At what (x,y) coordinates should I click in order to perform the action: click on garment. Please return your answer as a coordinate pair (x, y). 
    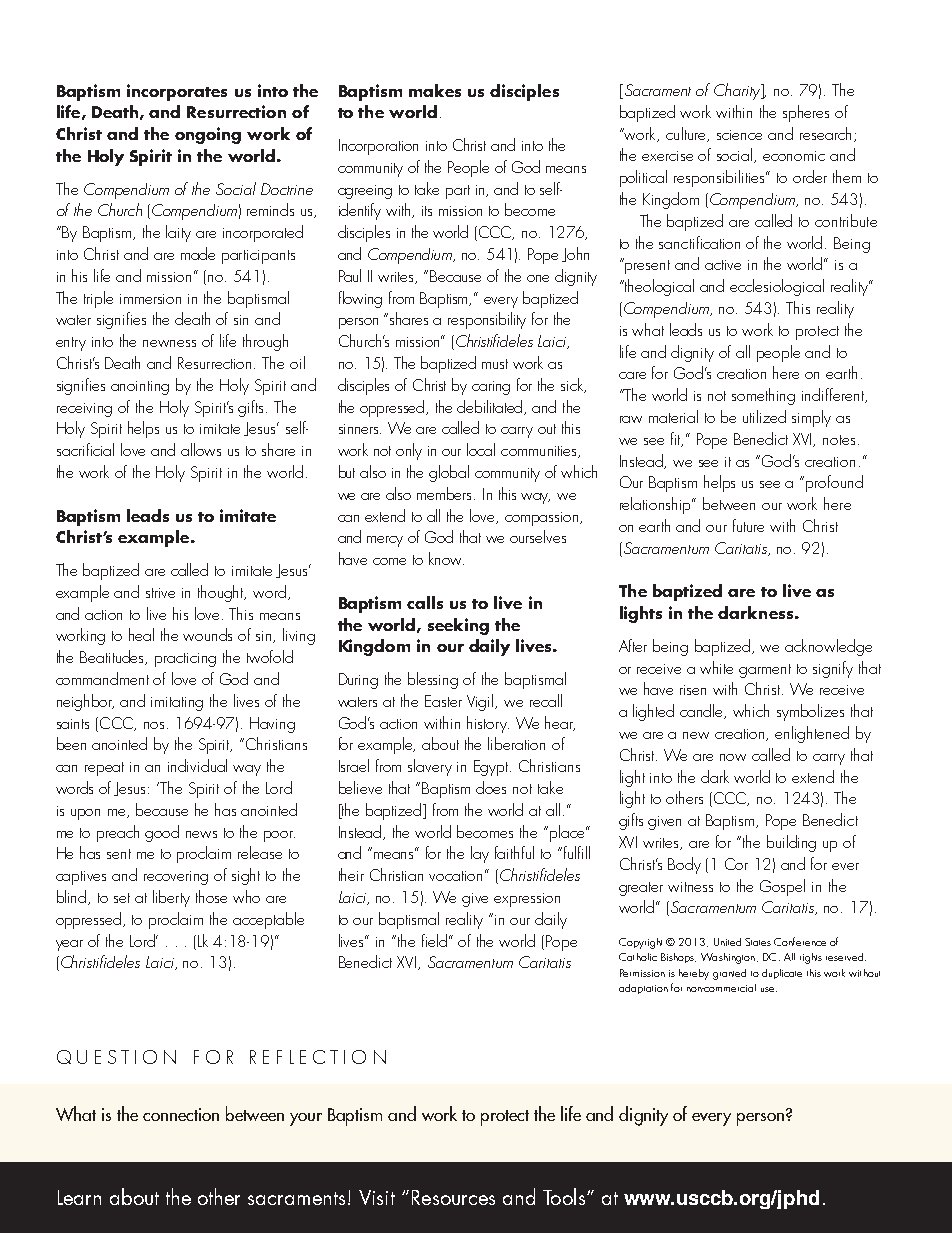
    Looking at the image, I should click on (765, 671).
